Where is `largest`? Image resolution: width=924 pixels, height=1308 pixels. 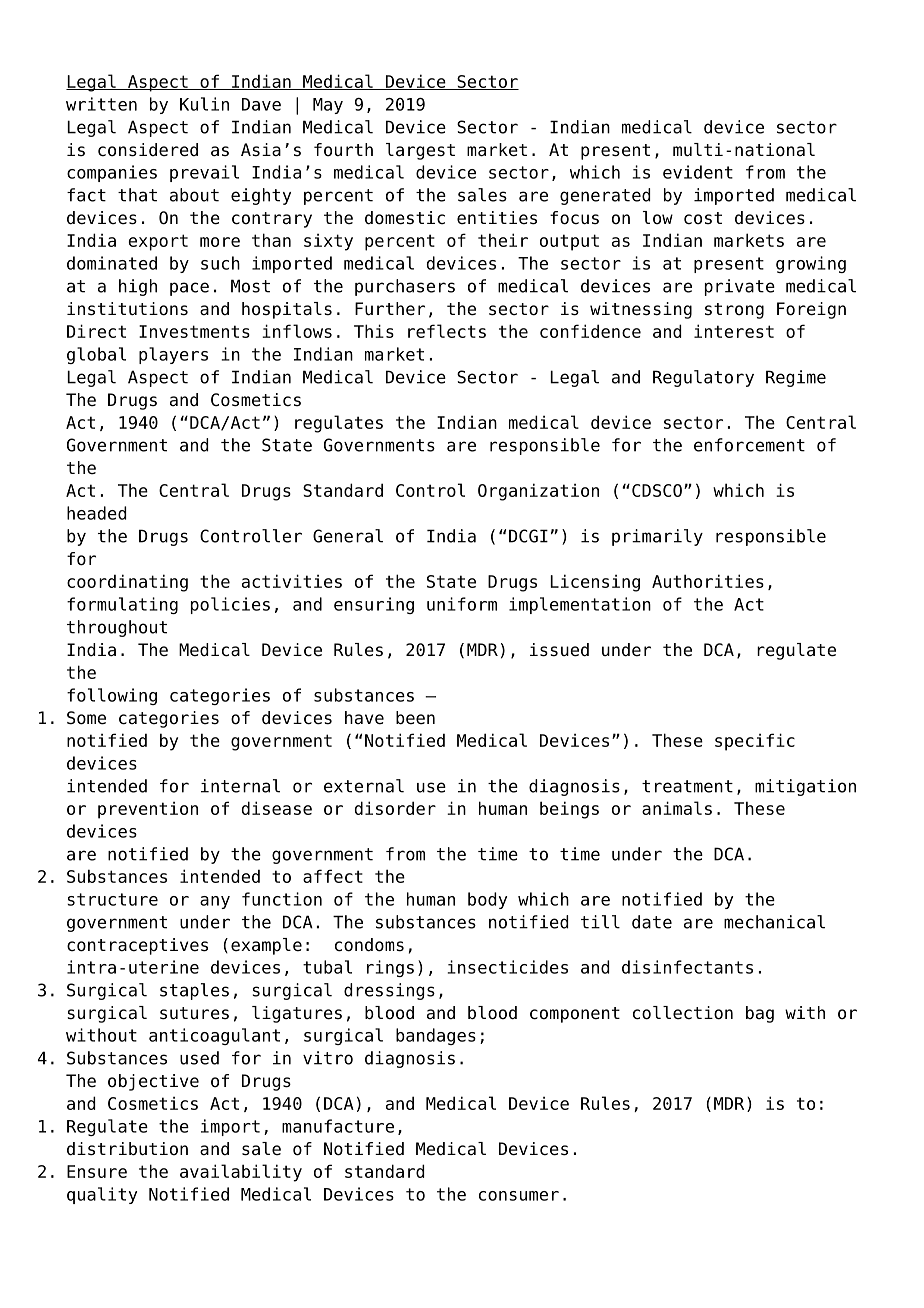
largest is located at coordinates (420, 151).
